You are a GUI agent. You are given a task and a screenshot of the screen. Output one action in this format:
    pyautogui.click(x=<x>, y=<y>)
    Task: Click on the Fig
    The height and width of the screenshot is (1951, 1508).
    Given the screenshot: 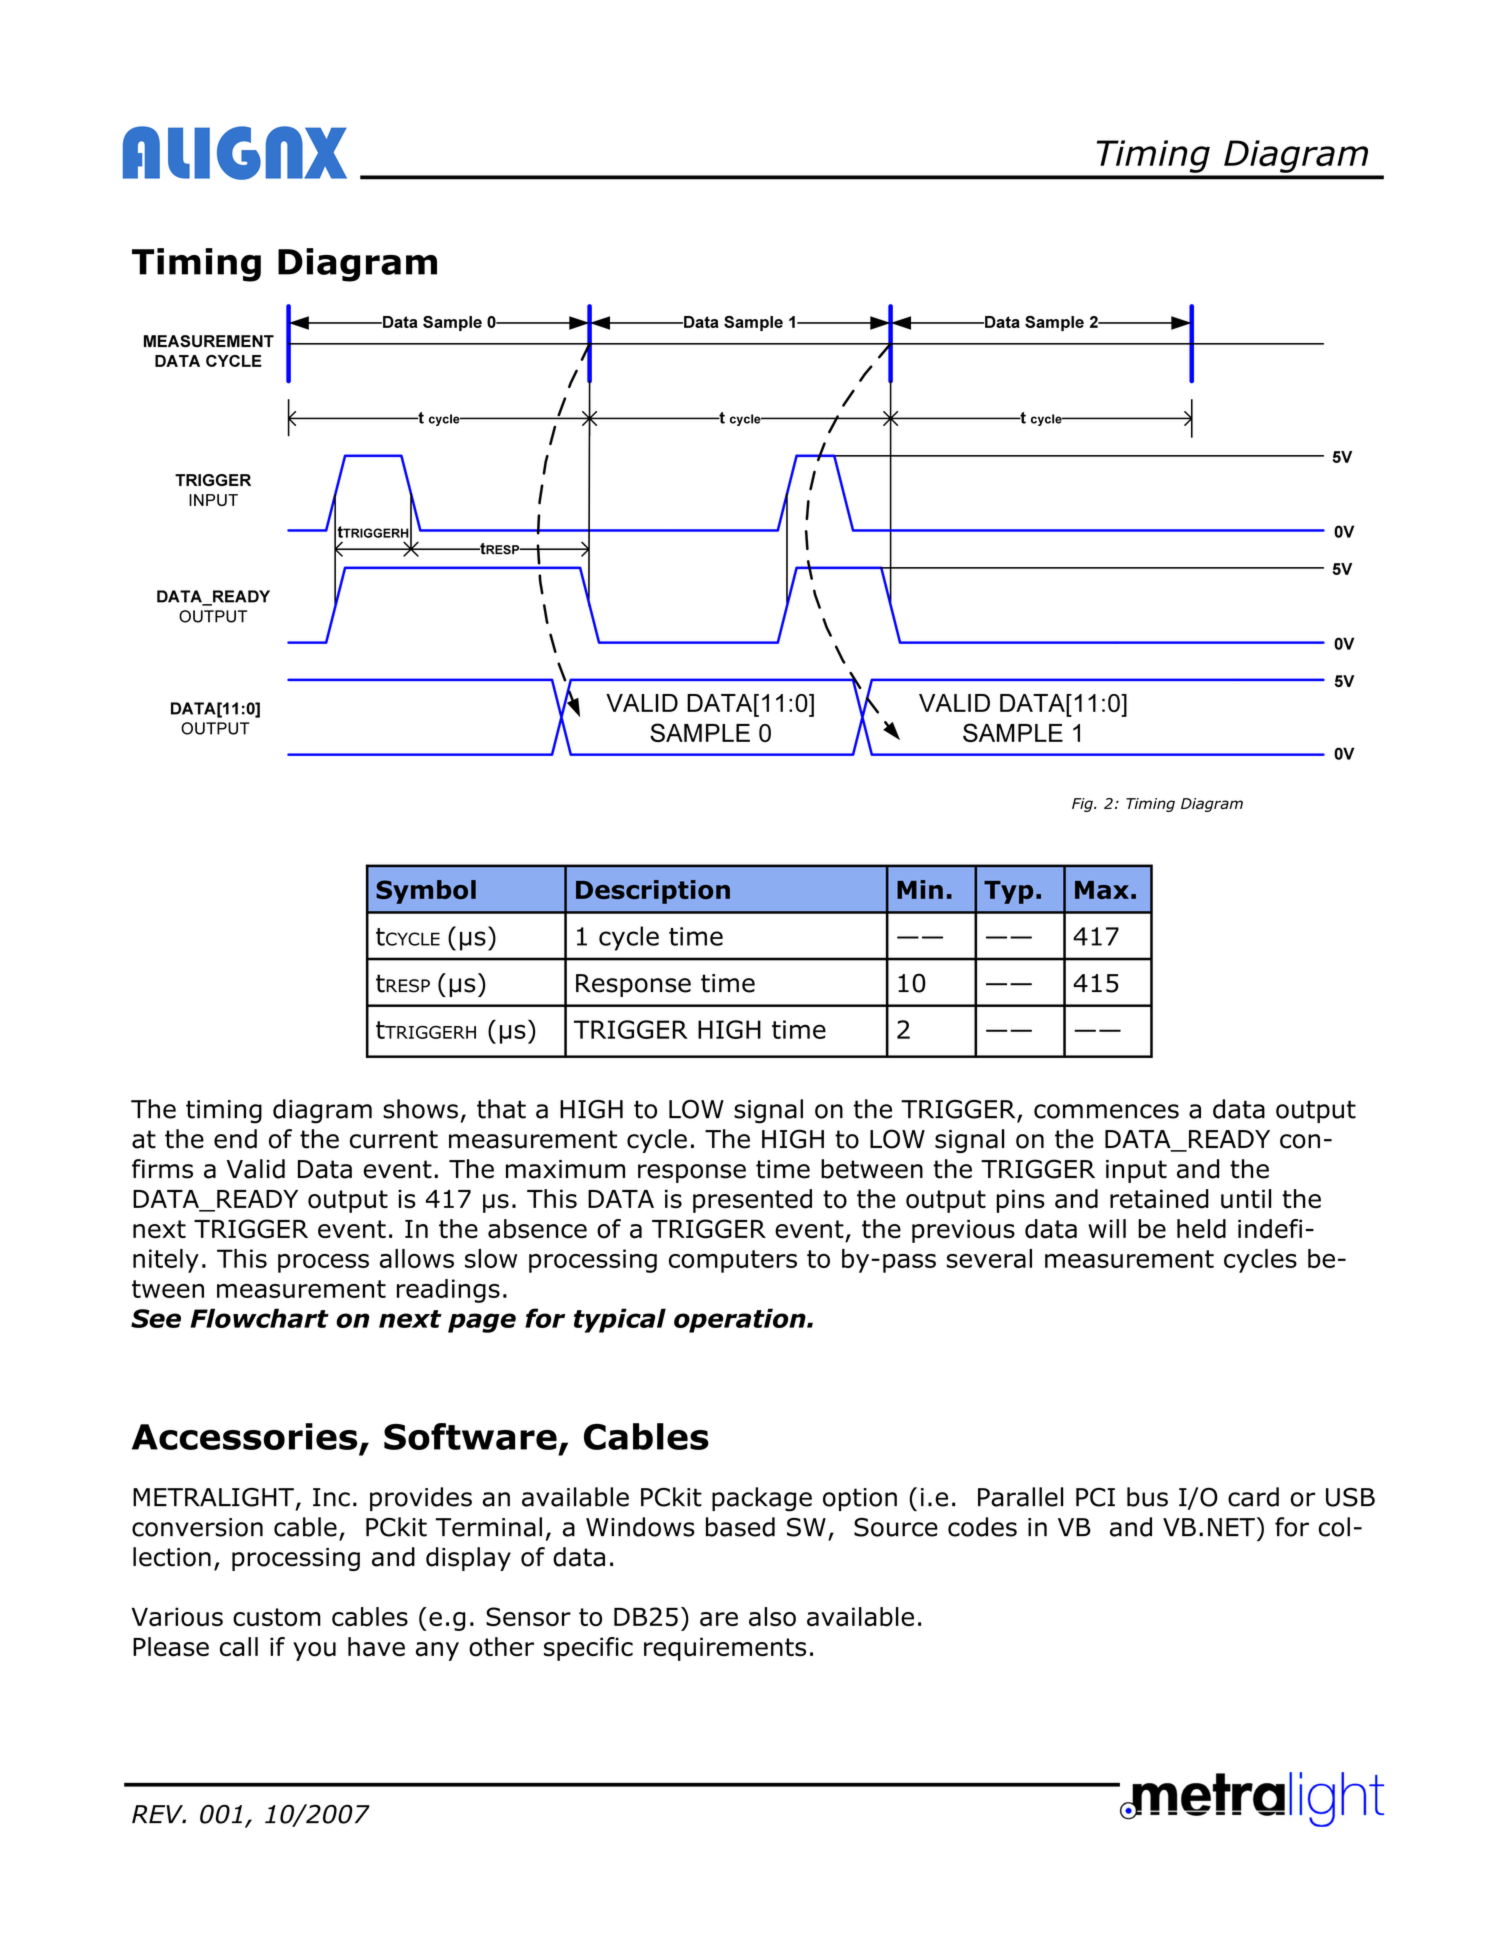 What is the action you would take?
    pyautogui.click(x=1083, y=805)
